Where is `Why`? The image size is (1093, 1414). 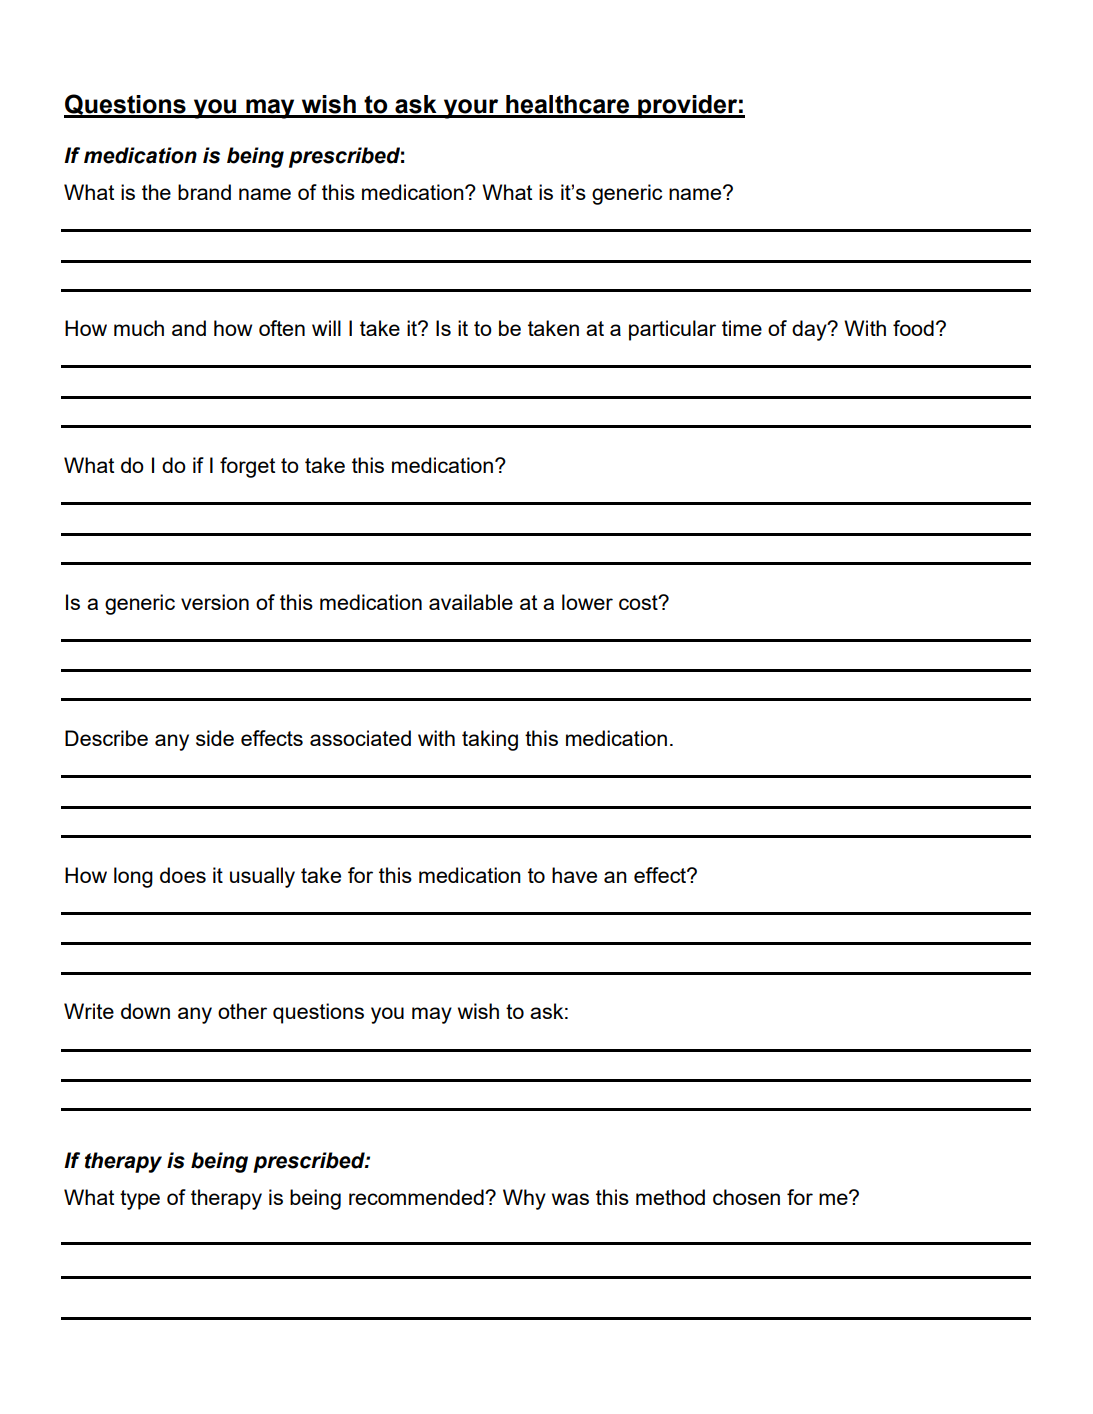 Why is located at coordinates (524, 1199).
